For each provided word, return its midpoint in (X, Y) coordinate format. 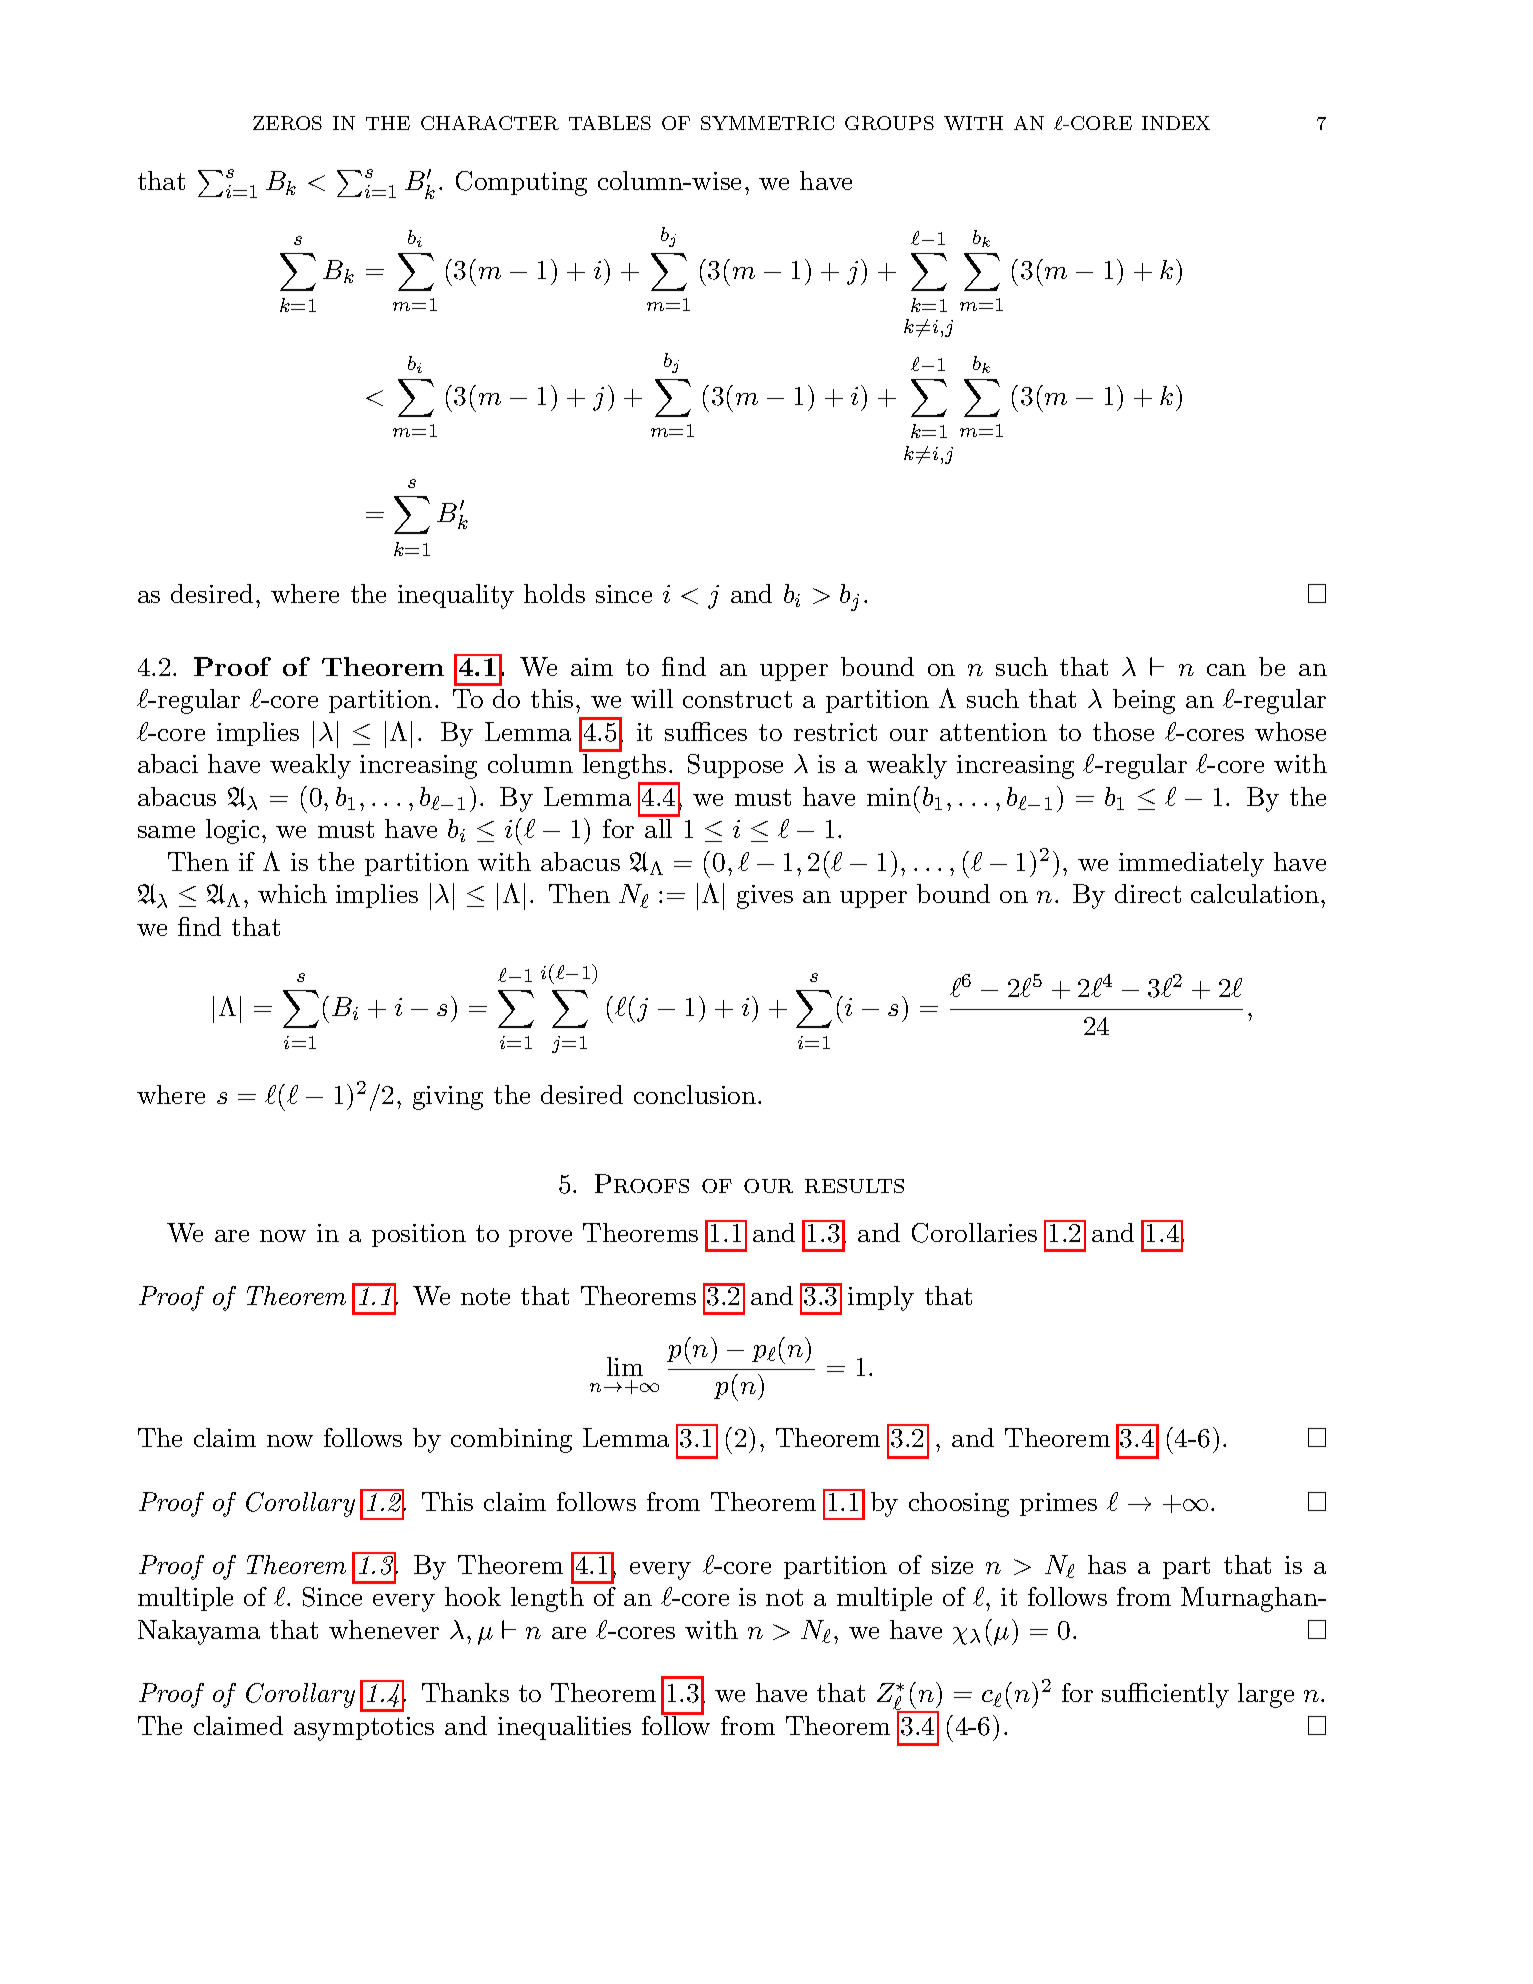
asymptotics (364, 1729)
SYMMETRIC (767, 123)
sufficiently (1165, 1695)
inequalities (564, 1728)
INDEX (1176, 123)
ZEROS (287, 123)
